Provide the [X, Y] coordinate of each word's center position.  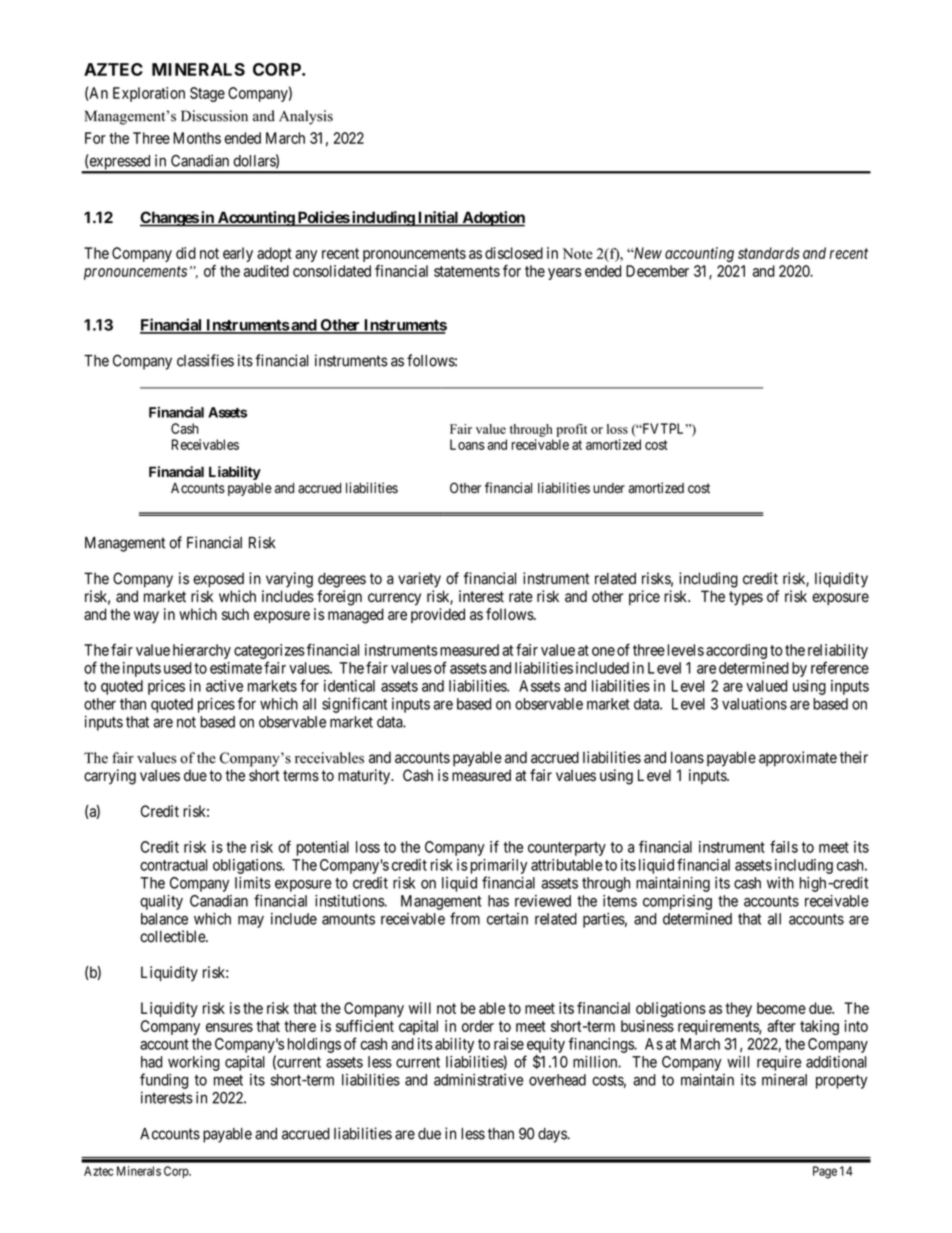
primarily [499, 866]
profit [571, 430]
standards [769, 253]
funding [164, 1081]
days [552, 1135]
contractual [174, 865]
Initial [438, 218]
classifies [205, 360]
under [609, 488]
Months [197, 138]
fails [784, 846]
